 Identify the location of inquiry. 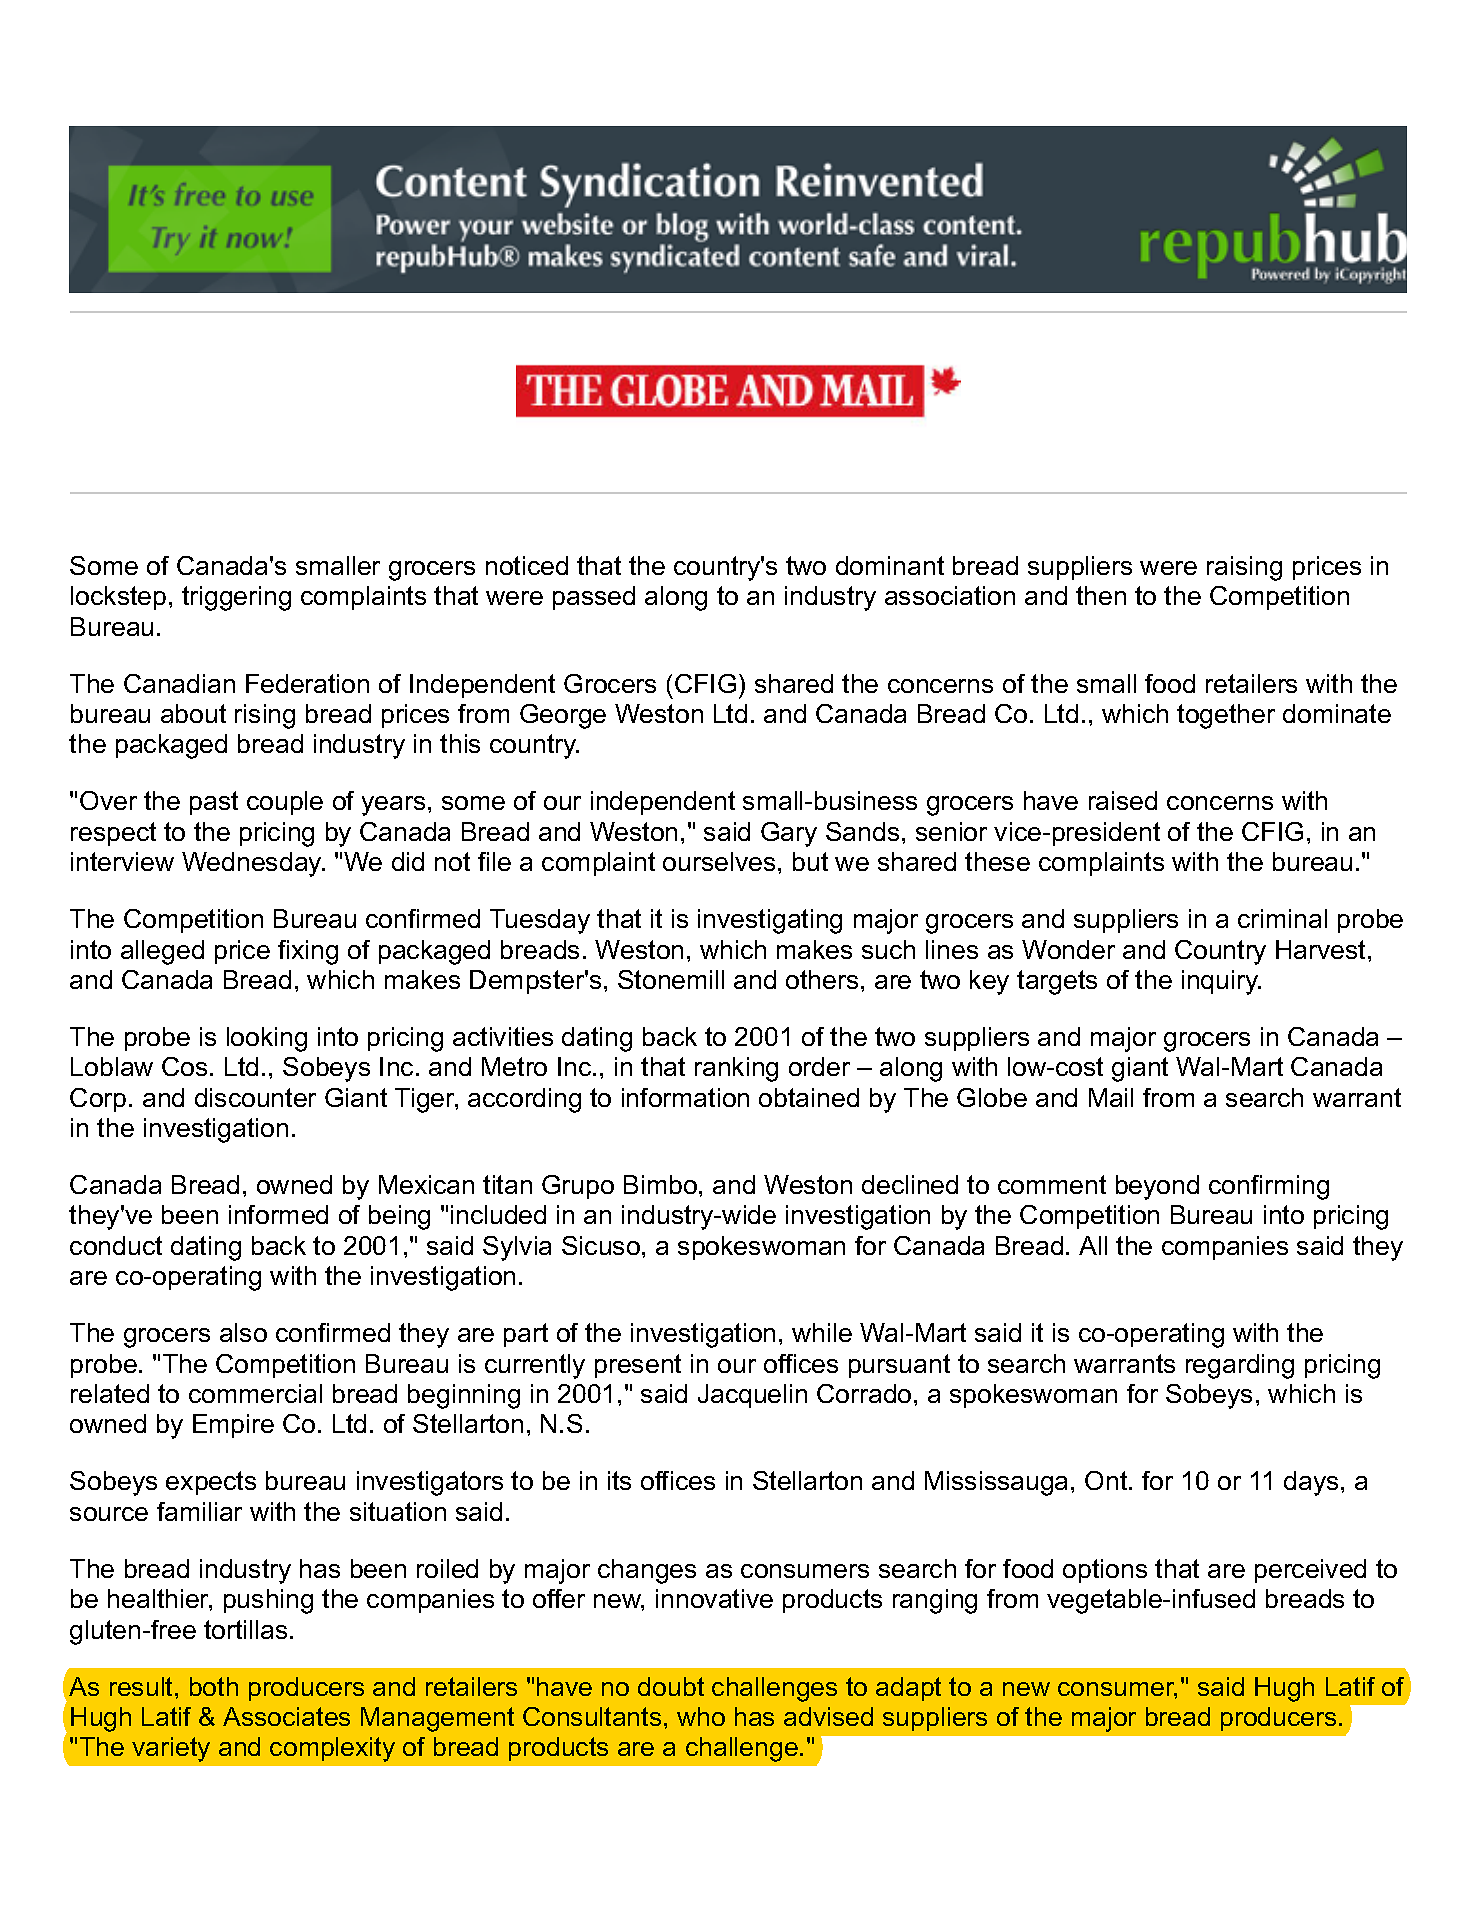
(1221, 982).
